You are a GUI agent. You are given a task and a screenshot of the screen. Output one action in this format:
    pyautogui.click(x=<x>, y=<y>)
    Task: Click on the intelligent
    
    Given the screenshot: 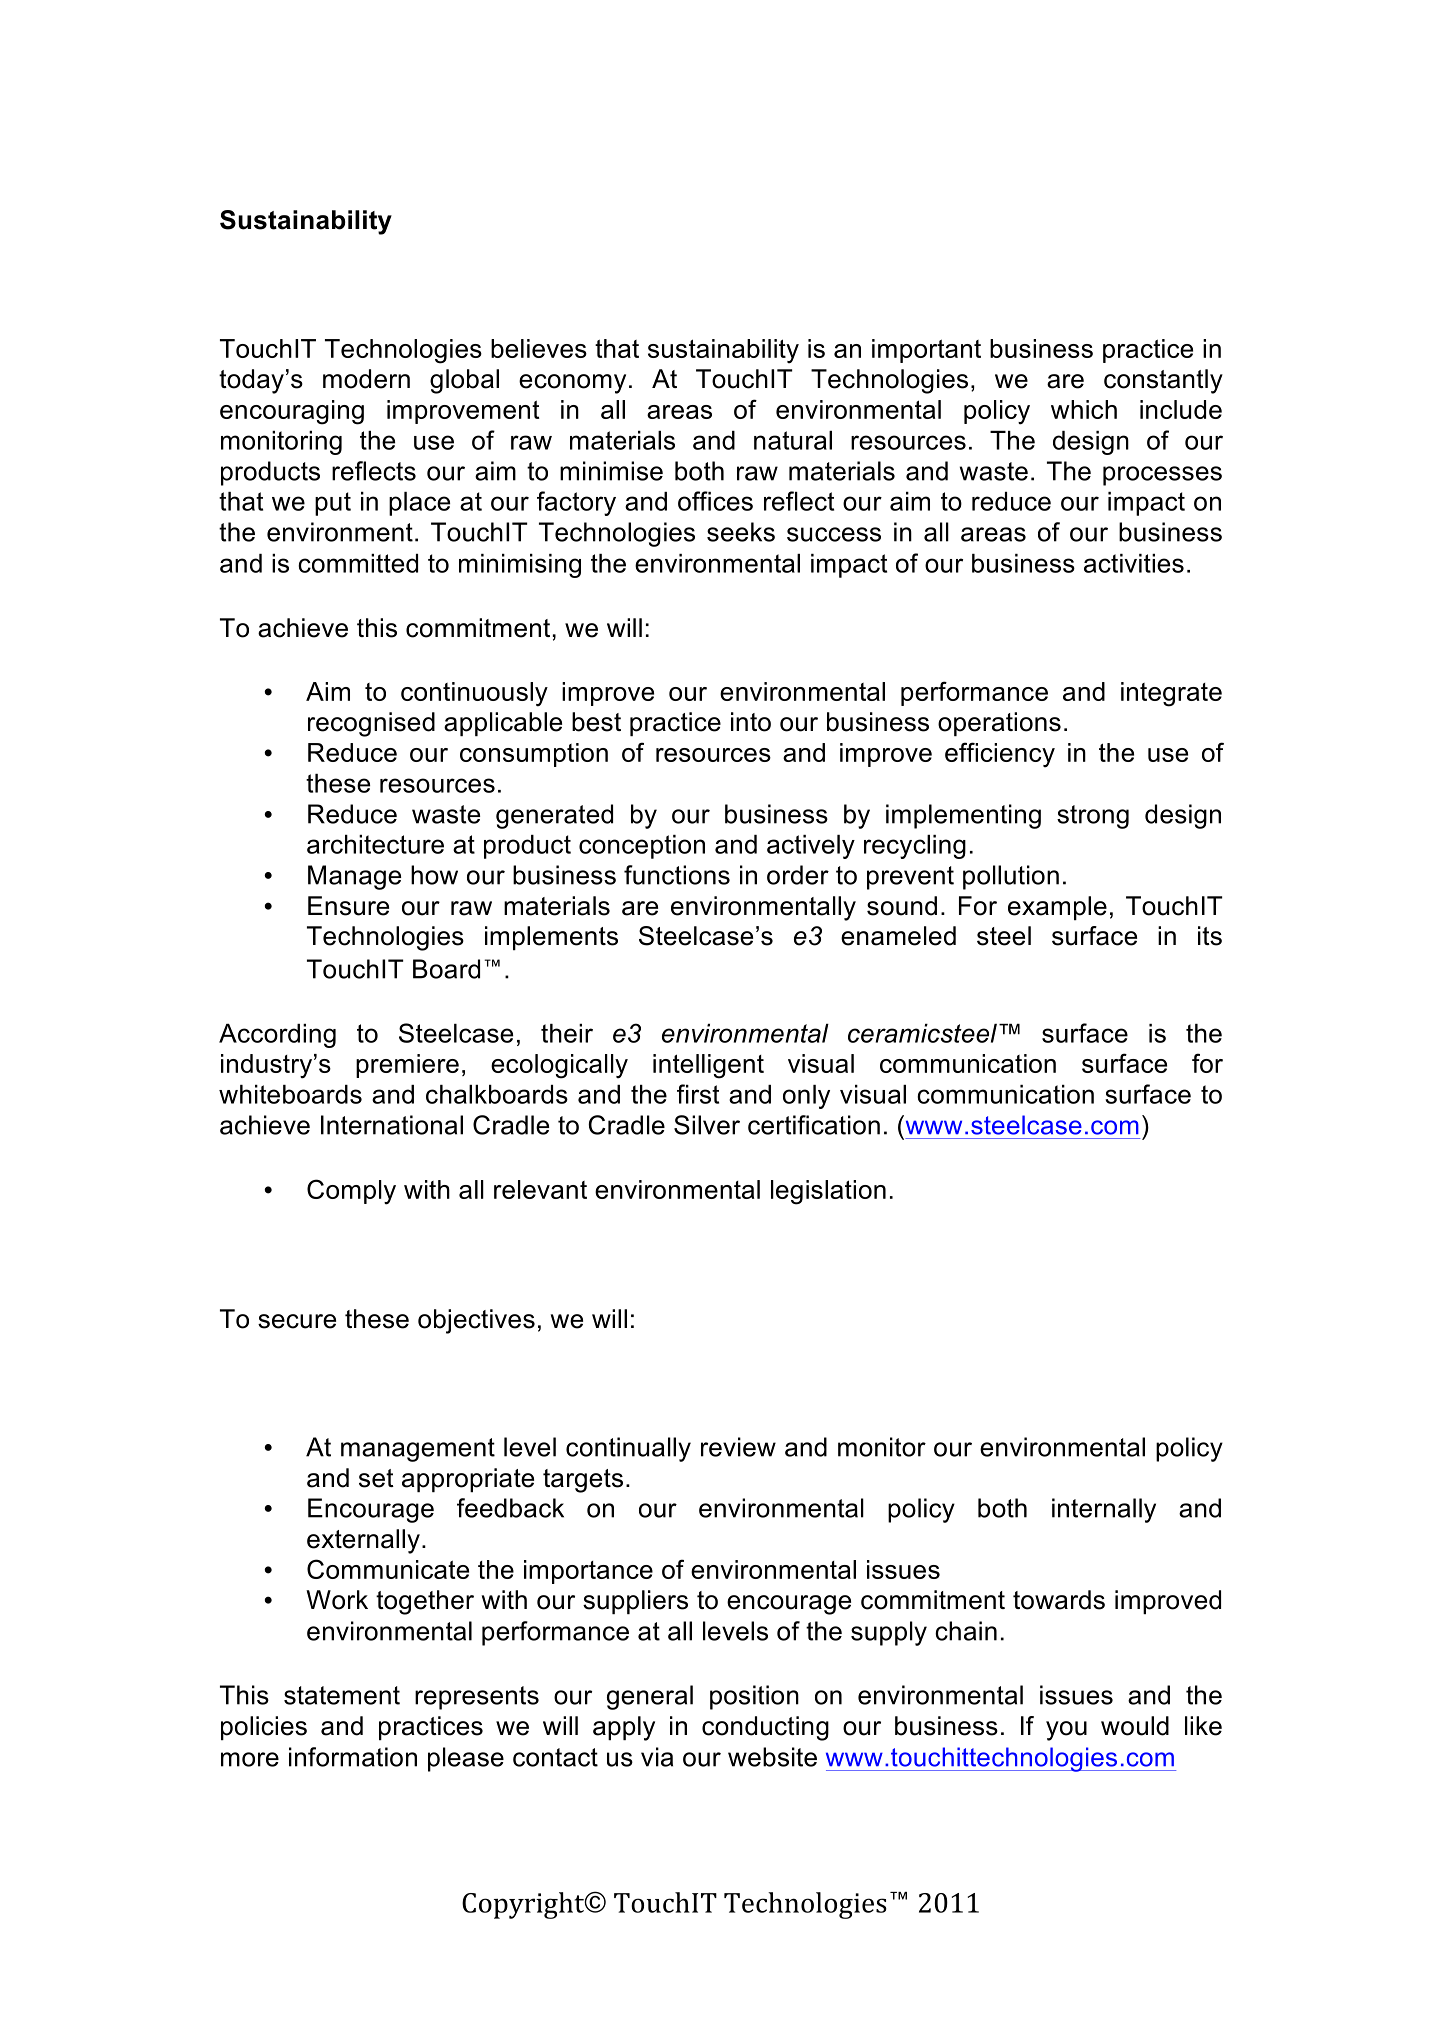 What is the action you would take?
    pyautogui.click(x=708, y=1066)
